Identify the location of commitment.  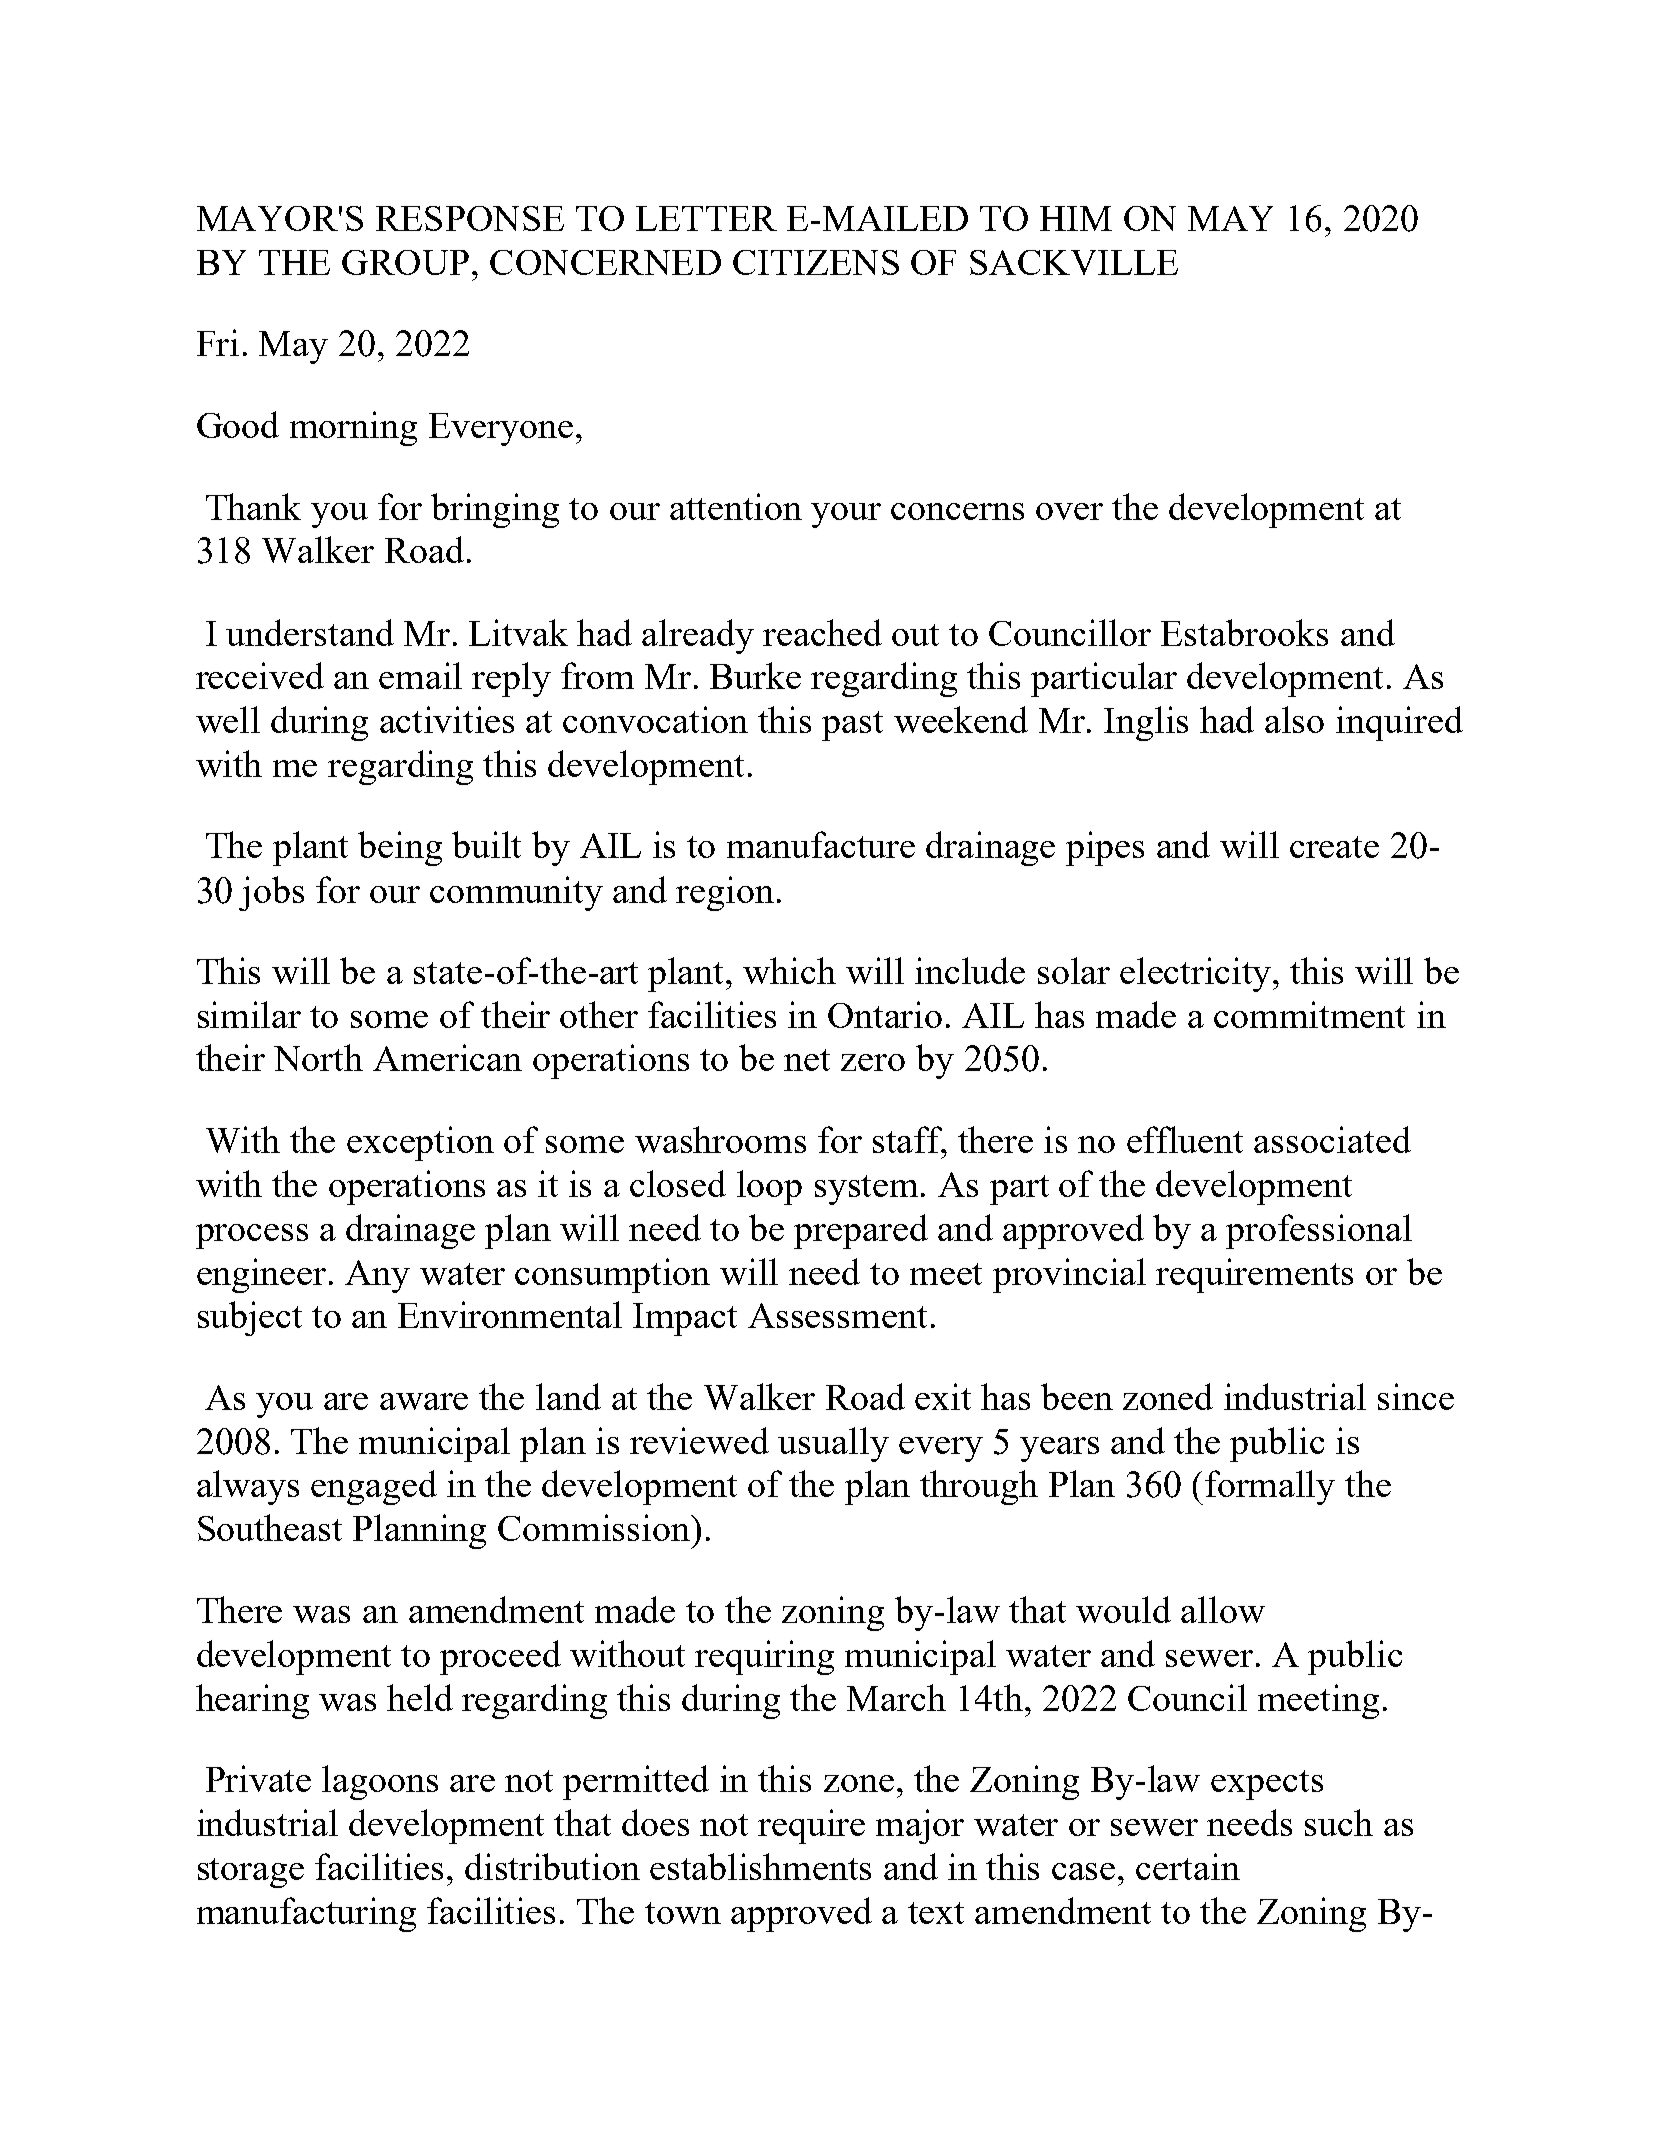
(1309, 1014).
